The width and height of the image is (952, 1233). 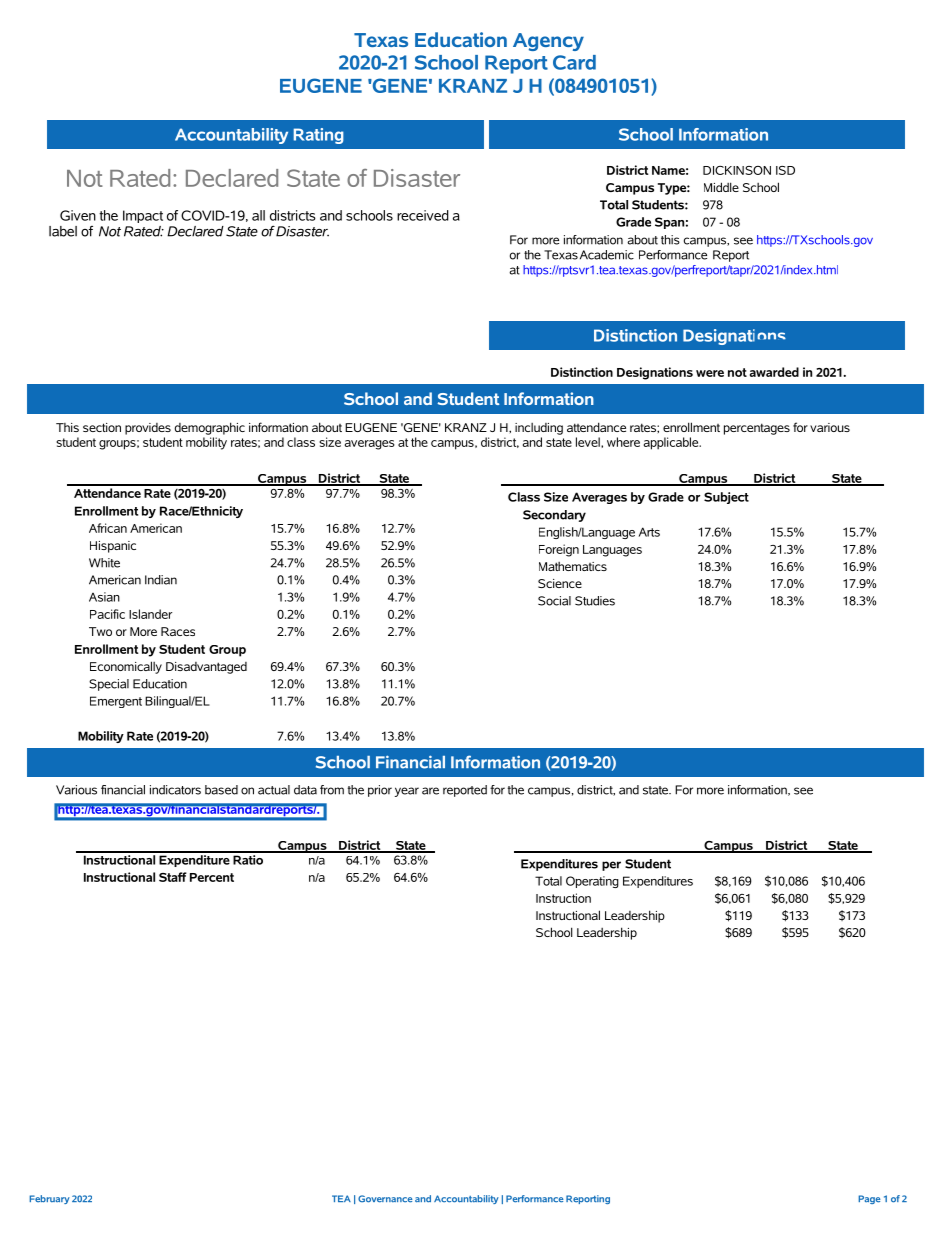 I want to click on February, so click(x=49, y=1199).
